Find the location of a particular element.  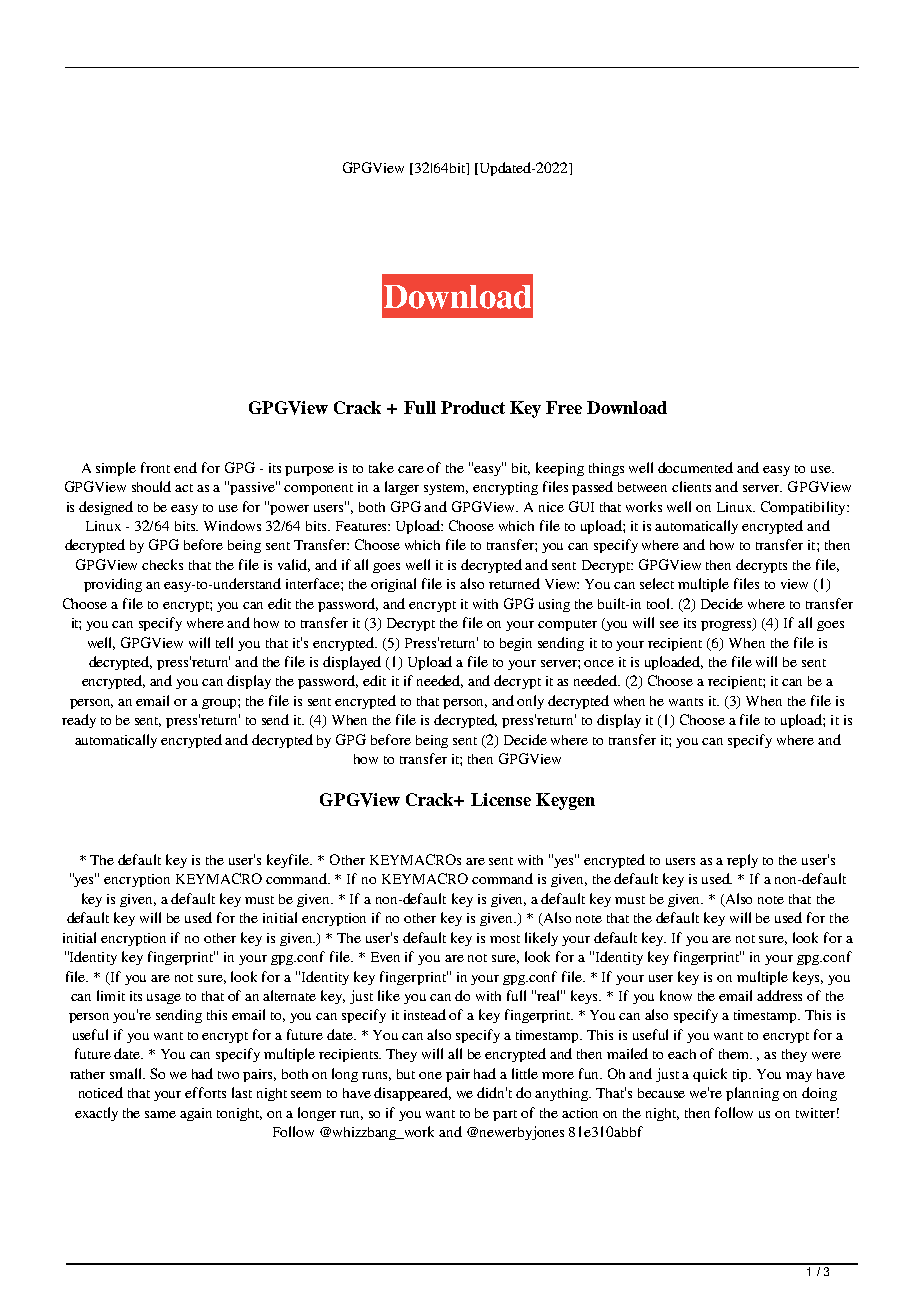

Keygen is located at coordinates (565, 801).
